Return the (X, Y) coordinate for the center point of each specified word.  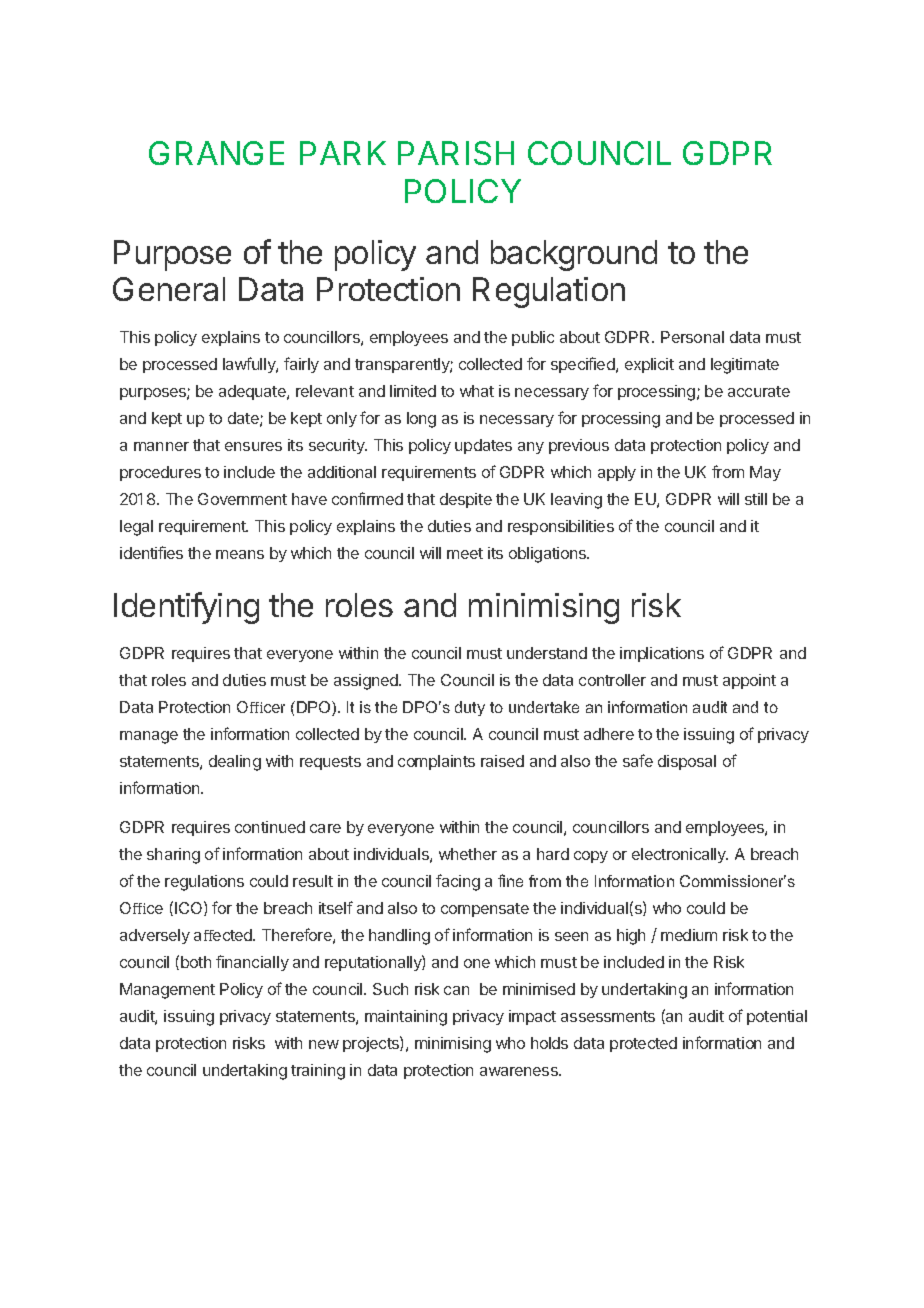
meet (465, 553)
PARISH (456, 153)
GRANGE (216, 153)
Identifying (186, 608)
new (324, 1044)
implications (662, 654)
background (574, 255)
